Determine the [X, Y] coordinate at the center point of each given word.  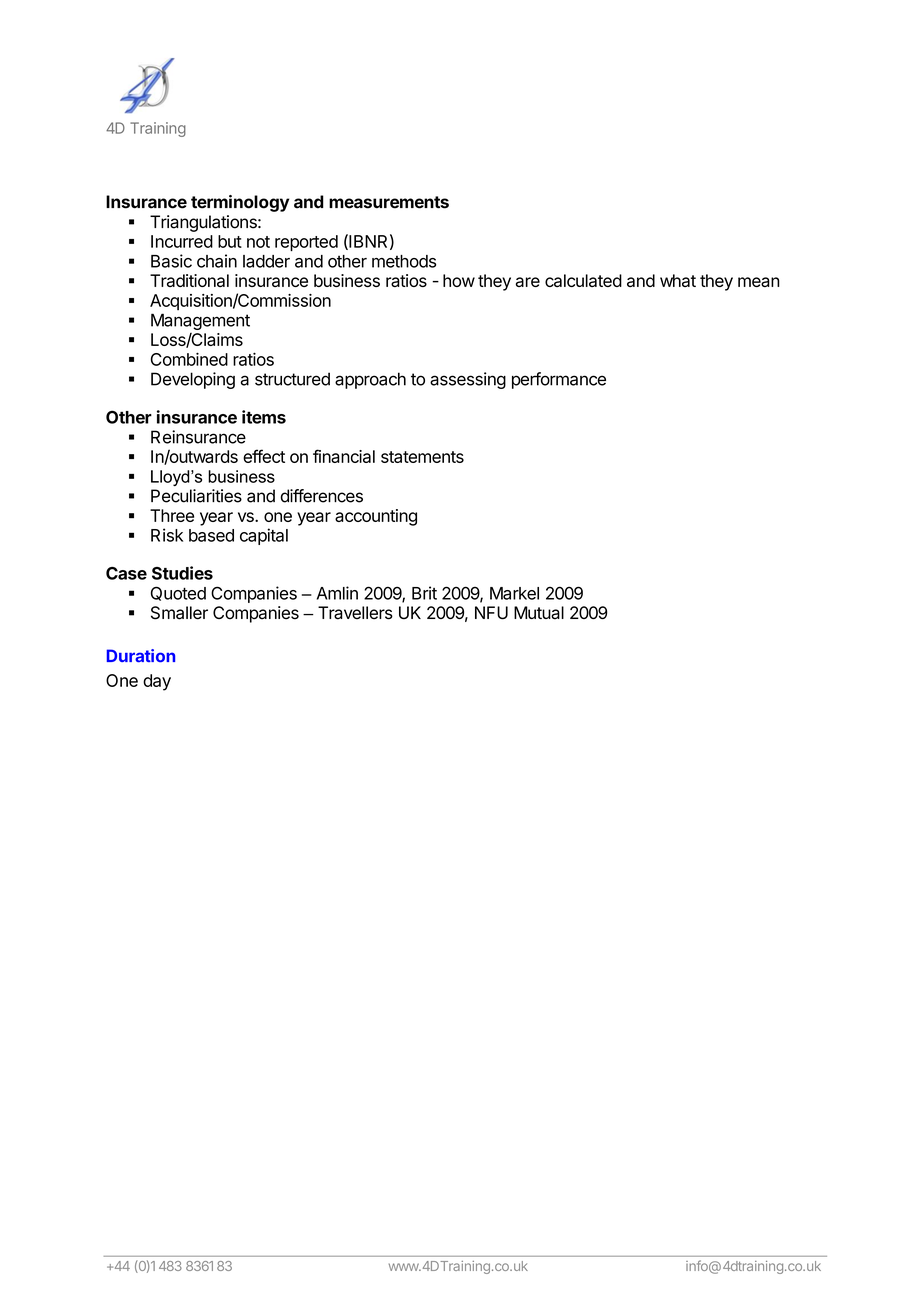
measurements [389, 202]
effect [264, 456]
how [459, 280]
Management [200, 321]
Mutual [539, 613]
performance [559, 380]
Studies [182, 573]
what [678, 280]
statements [422, 457]
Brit [424, 593]
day [157, 682]
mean [759, 282]
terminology [240, 203]
